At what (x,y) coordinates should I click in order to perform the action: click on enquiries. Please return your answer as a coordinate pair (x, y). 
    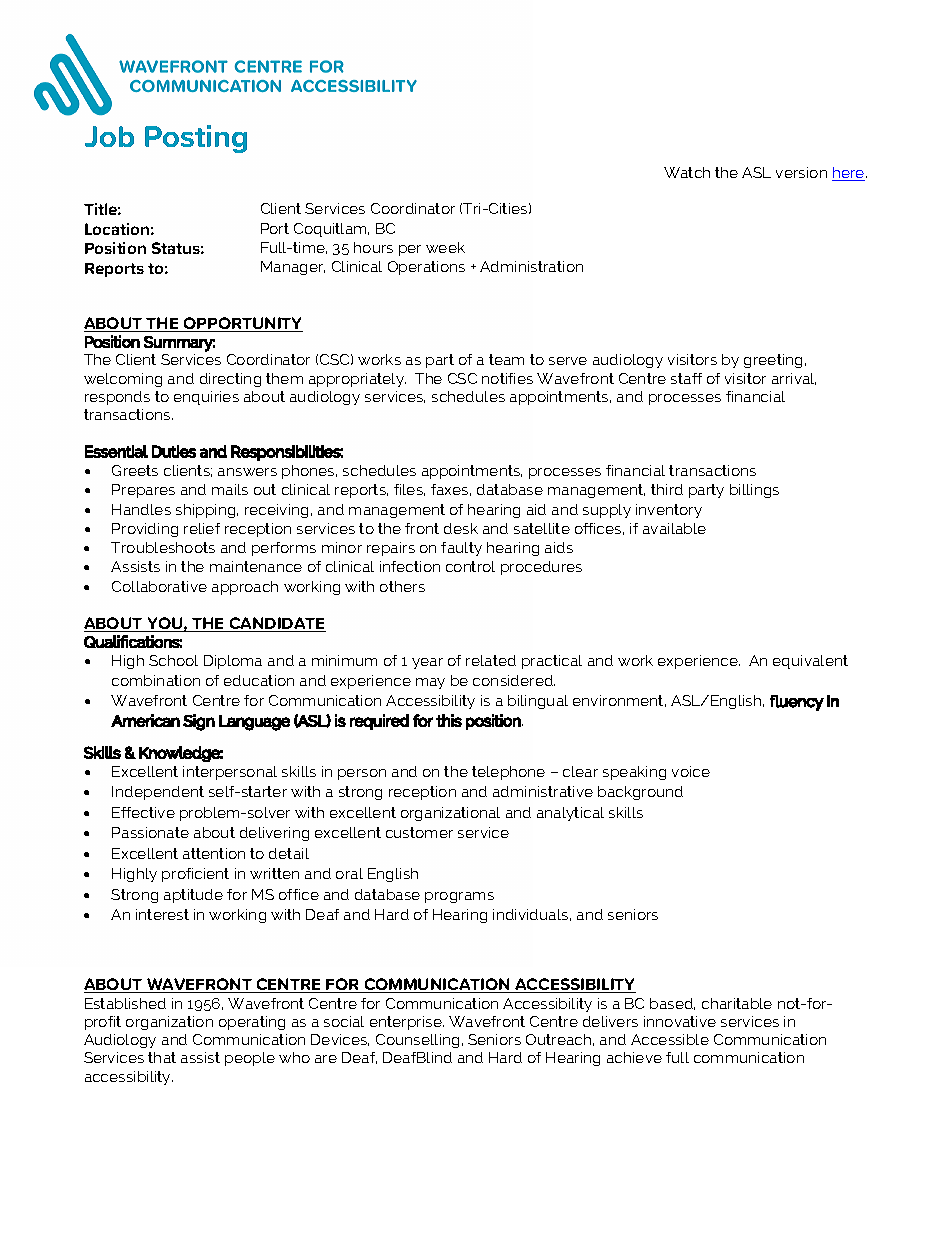
    Looking at the image, I should click on (206, 398).
